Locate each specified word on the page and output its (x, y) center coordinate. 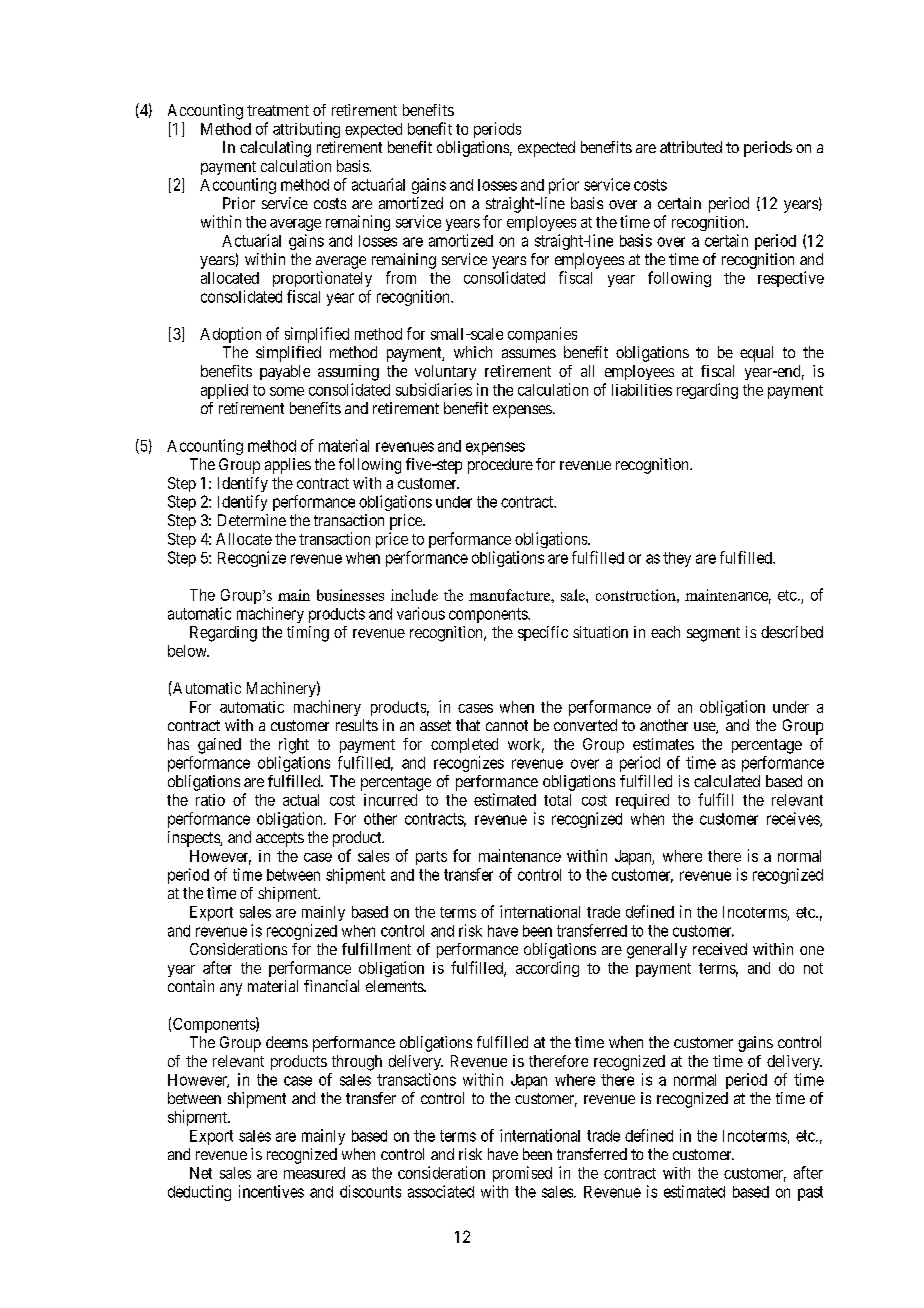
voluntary (445, 372)
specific (543, 633)
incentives (271, 1191)
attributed (691, 147)
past (810, 1193)
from (401, 277)
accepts (280, 839)
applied (224, 391)
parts (431, 858)
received (720, 949)
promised (522, 1174)
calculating (275, 149)
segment (713, 634)
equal (756, 354)
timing (308, 634)
